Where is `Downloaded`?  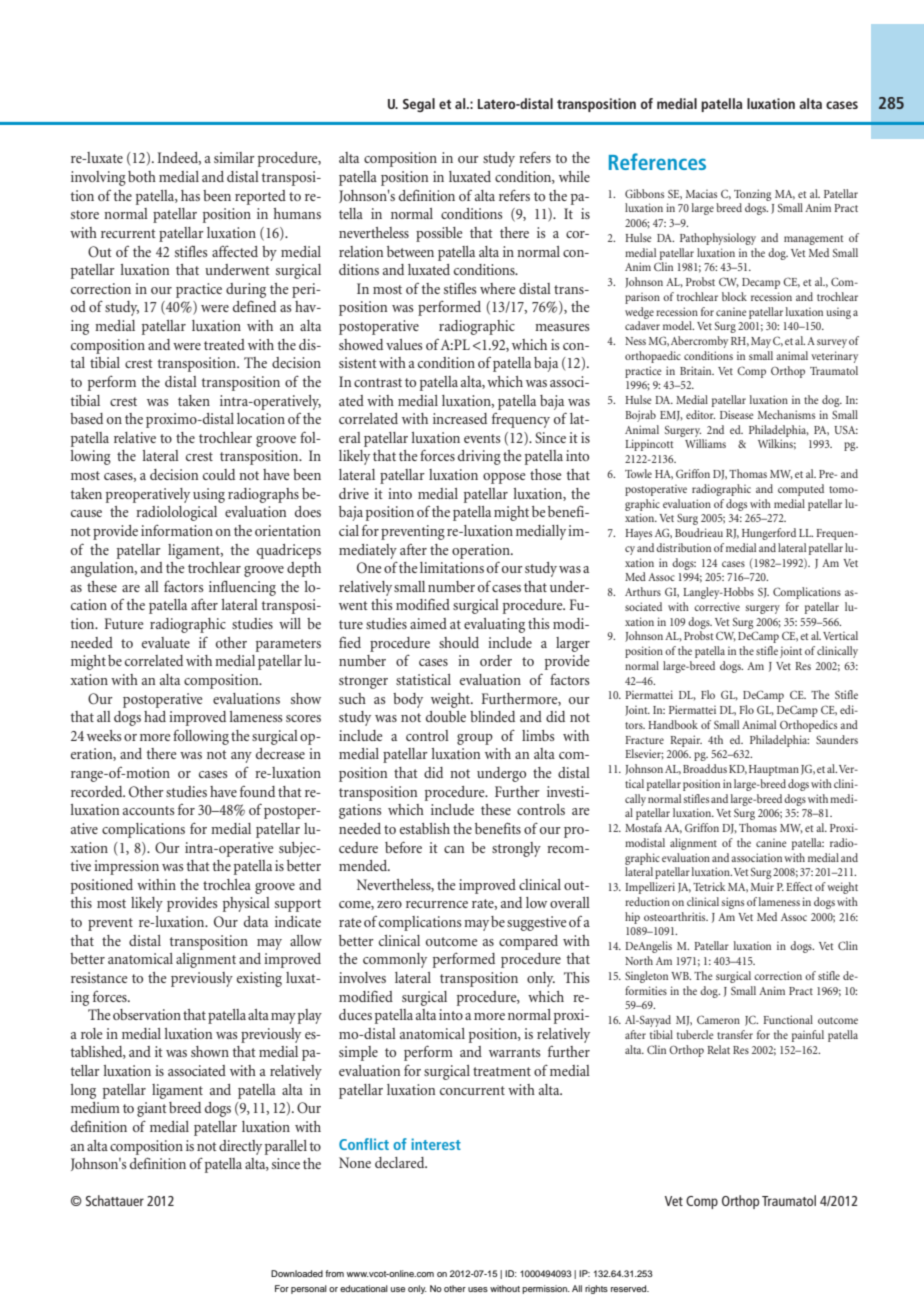
Downloaded is located at coordinates (297, 1273).
